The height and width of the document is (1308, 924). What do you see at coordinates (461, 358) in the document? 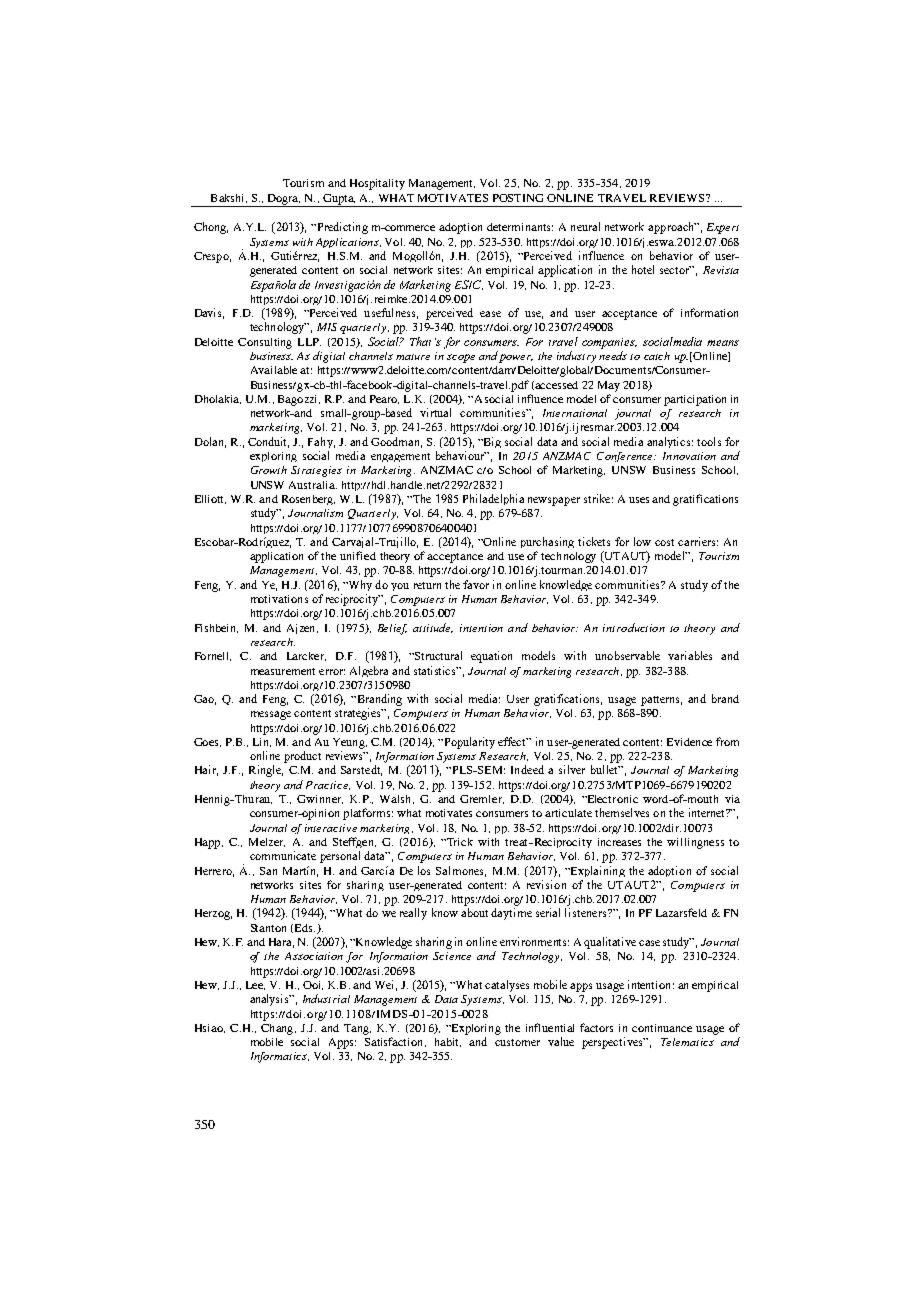
I see `scope` at bounding box center [461, 358].
